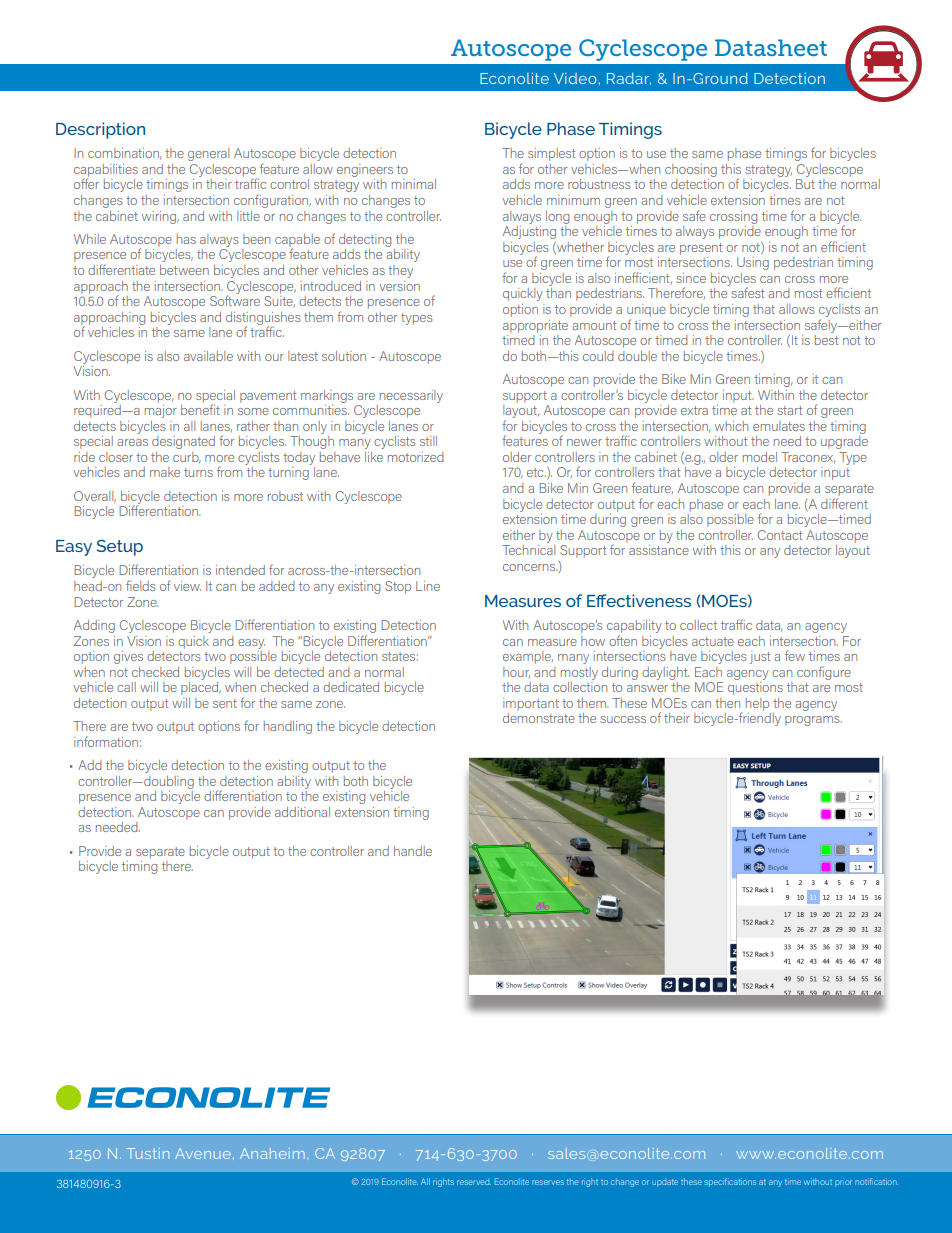 This screenshot has height=1233, width=952. Describe the element at coordinates (208, 154) in the screenshot. I see `general` at that location.
